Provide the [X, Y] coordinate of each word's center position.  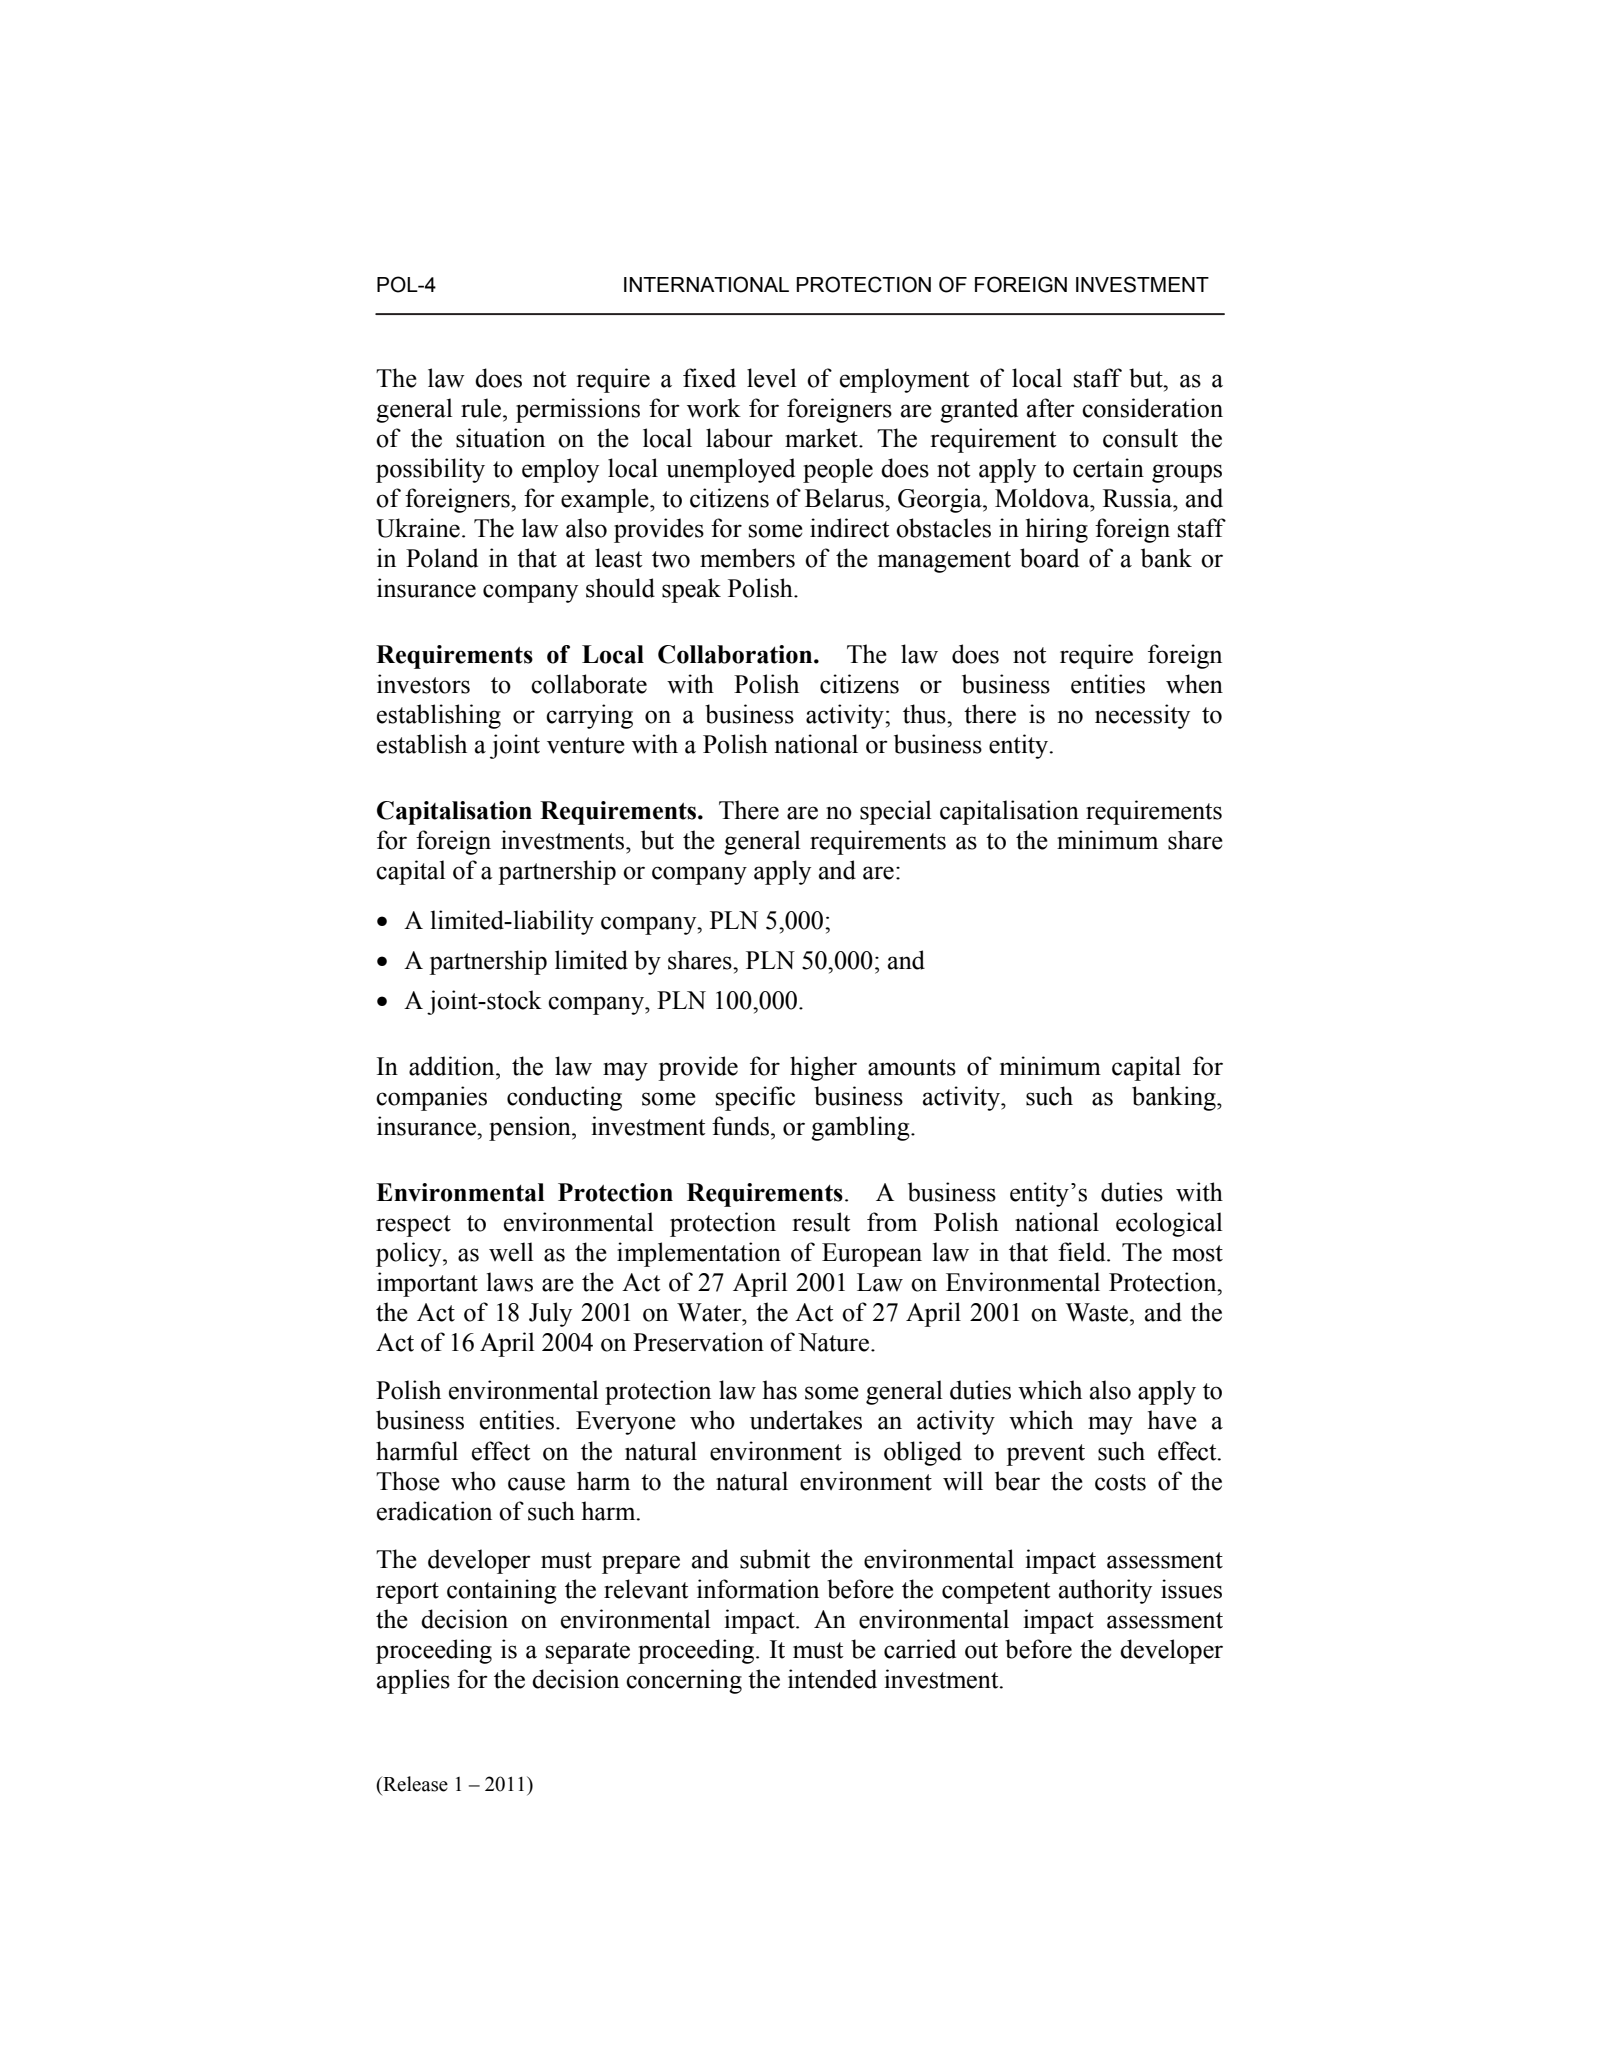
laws [510, 1282]
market [822, 438]
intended [832, 1679]
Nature [833, 1342]
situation [500, 438]
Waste [1098, 1312]
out [981, 1650]
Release [414, 1784]
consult [1140, 438]
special [896, 812]
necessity [1142, 716]
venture [586, 745]
